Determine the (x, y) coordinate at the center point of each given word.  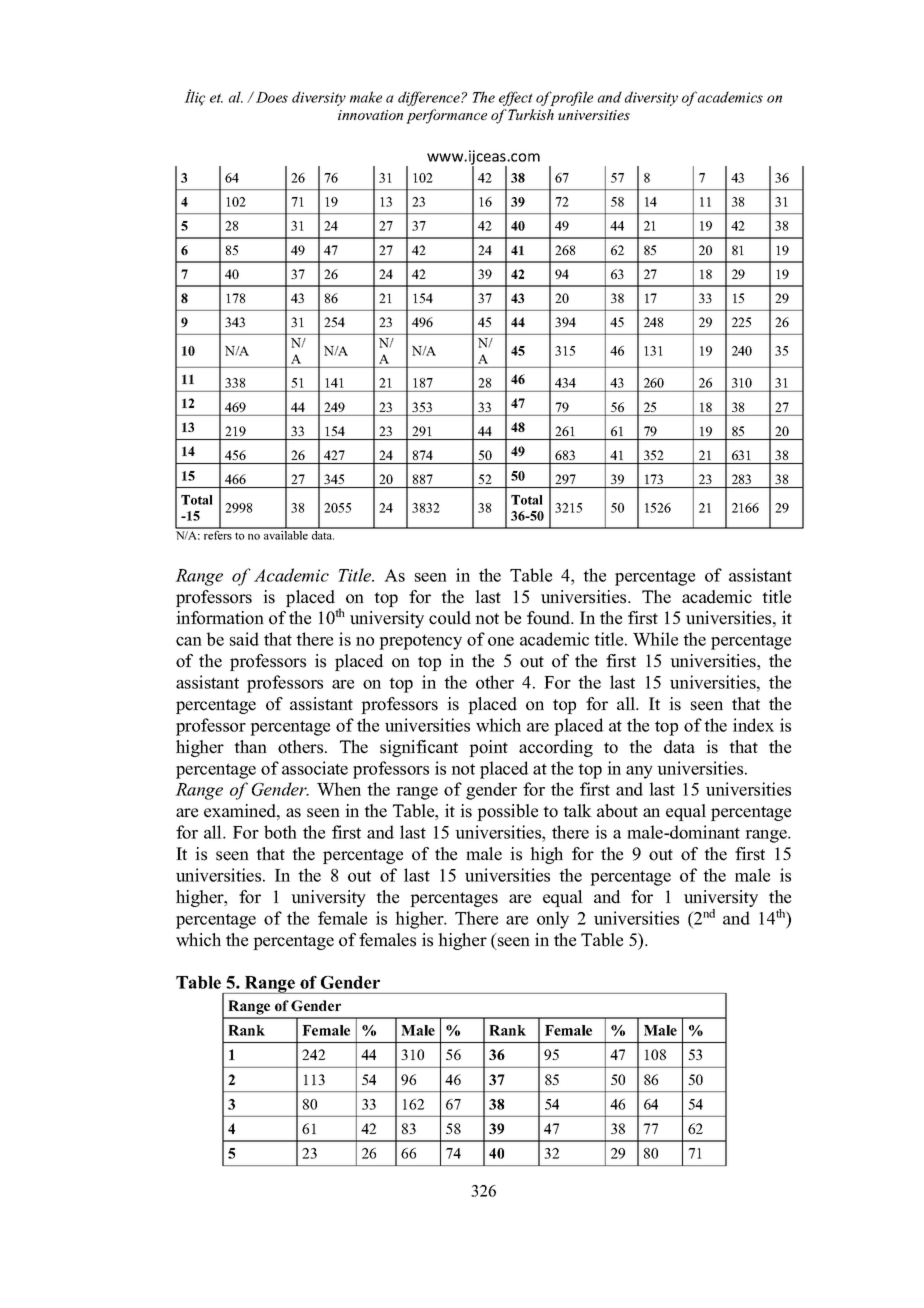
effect (516, 98)
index (753, 725)
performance (446, 116)
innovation (370, 115)
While (655, 639)
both (280, 832)
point (488, 748)
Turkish (531, 114)
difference (430, 98)
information (220, 618)
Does (272, 97)
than (250, 746)
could (450, 618)
